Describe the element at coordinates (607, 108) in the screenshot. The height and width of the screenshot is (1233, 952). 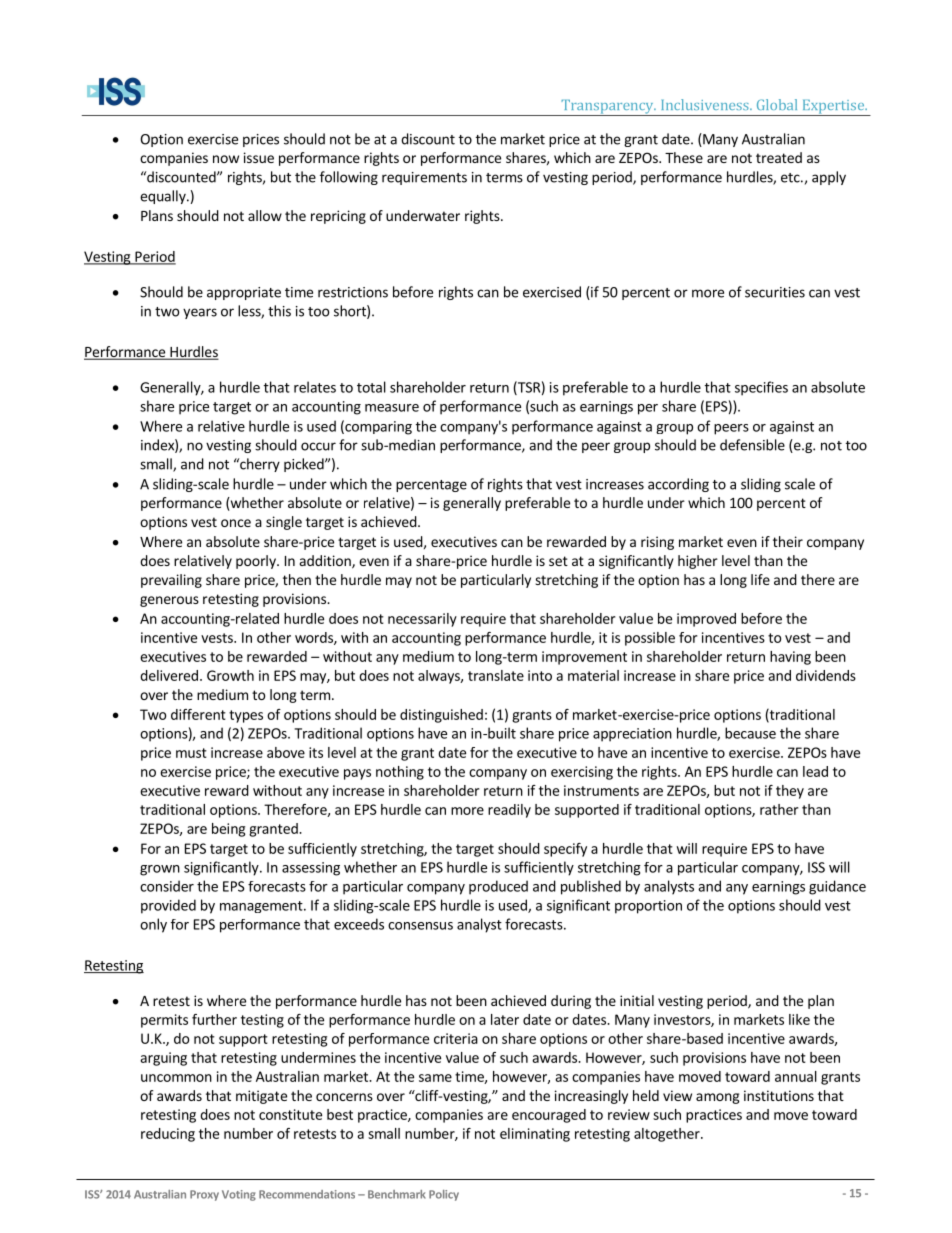
I see `Transparency` at that location.
